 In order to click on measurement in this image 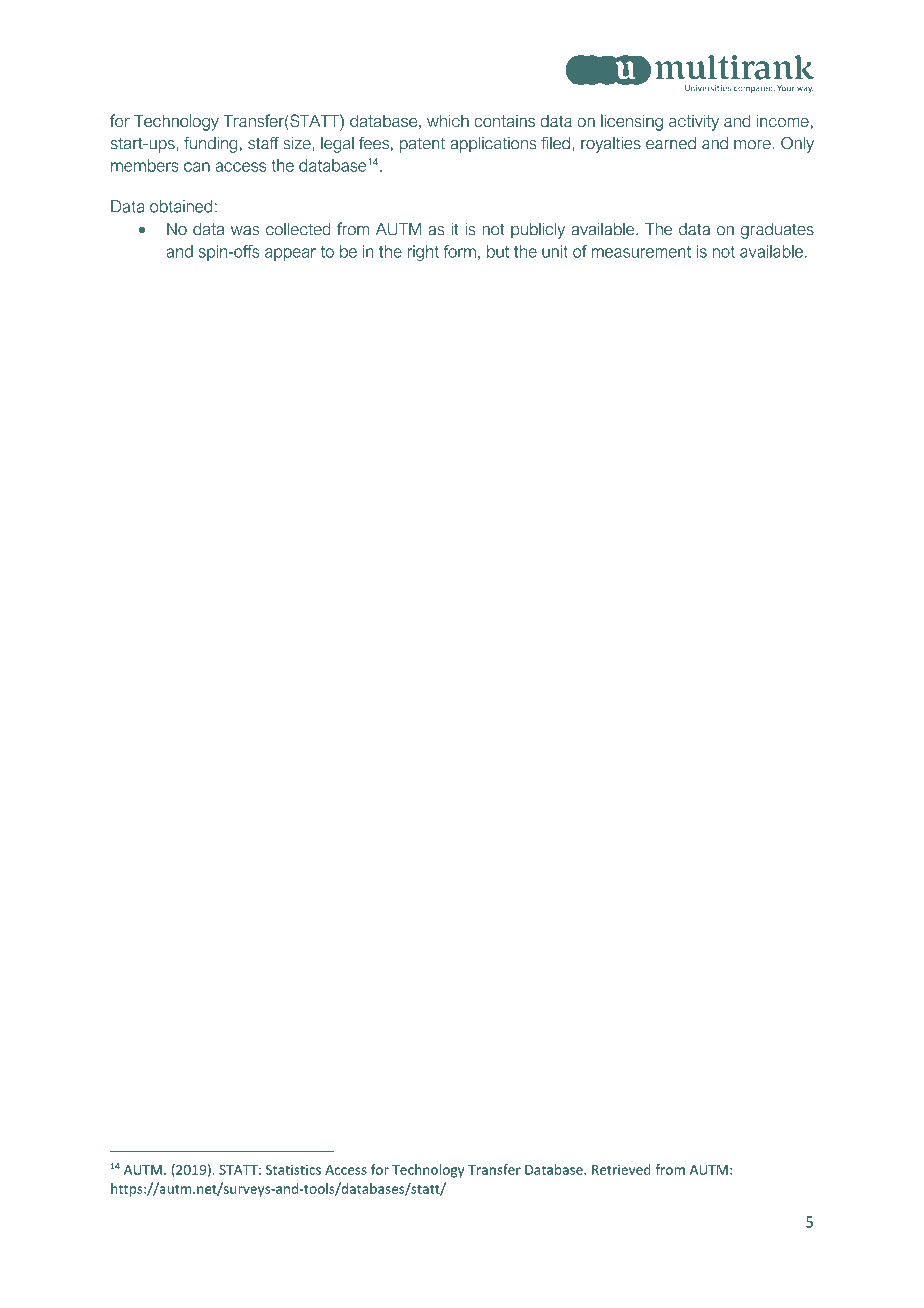, I will do `click(641, 252)`.
